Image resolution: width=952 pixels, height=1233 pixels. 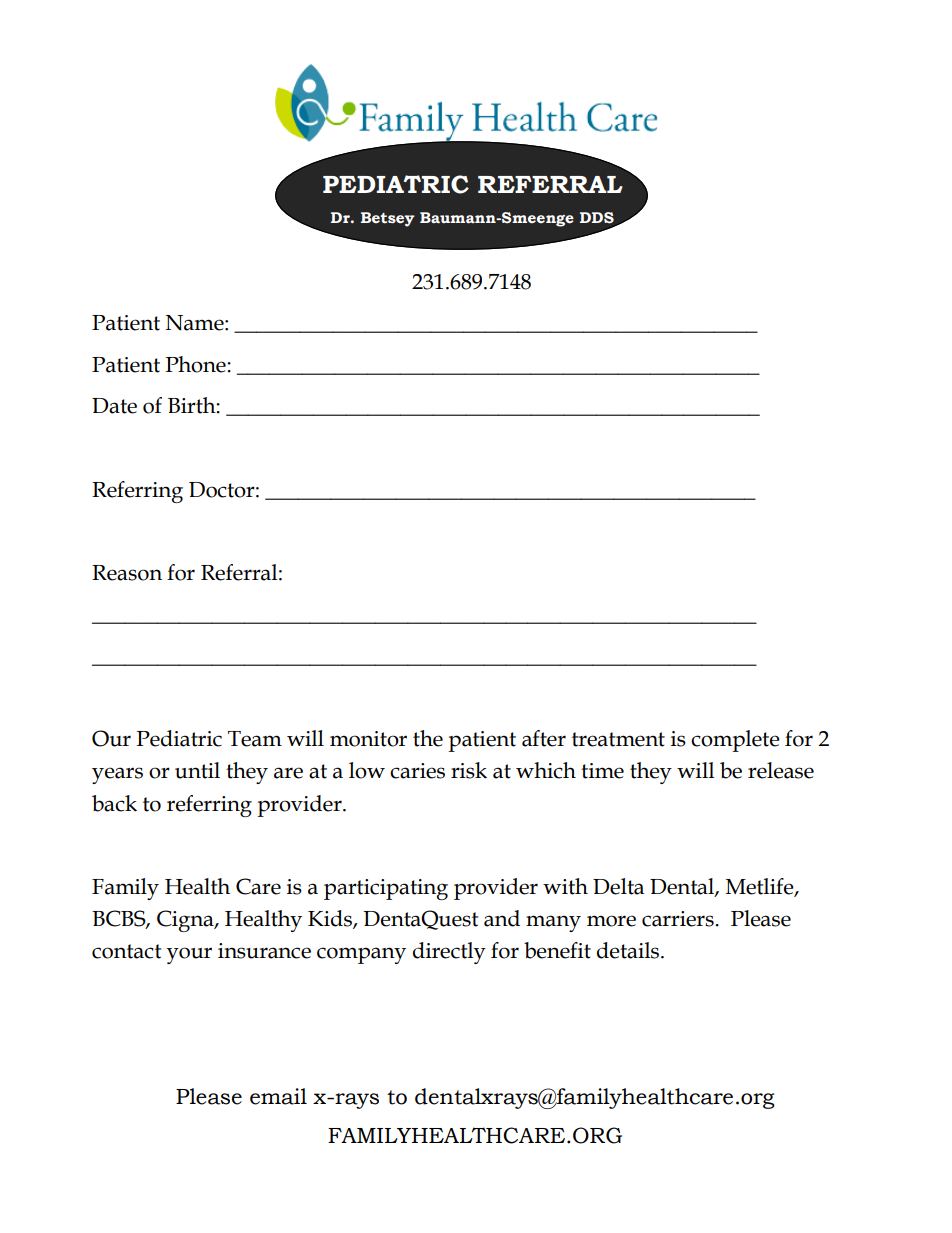 What do you see at coordinates (618, 739) in the screenshot?
I see `treatment` at bounding box center [618, 739].
